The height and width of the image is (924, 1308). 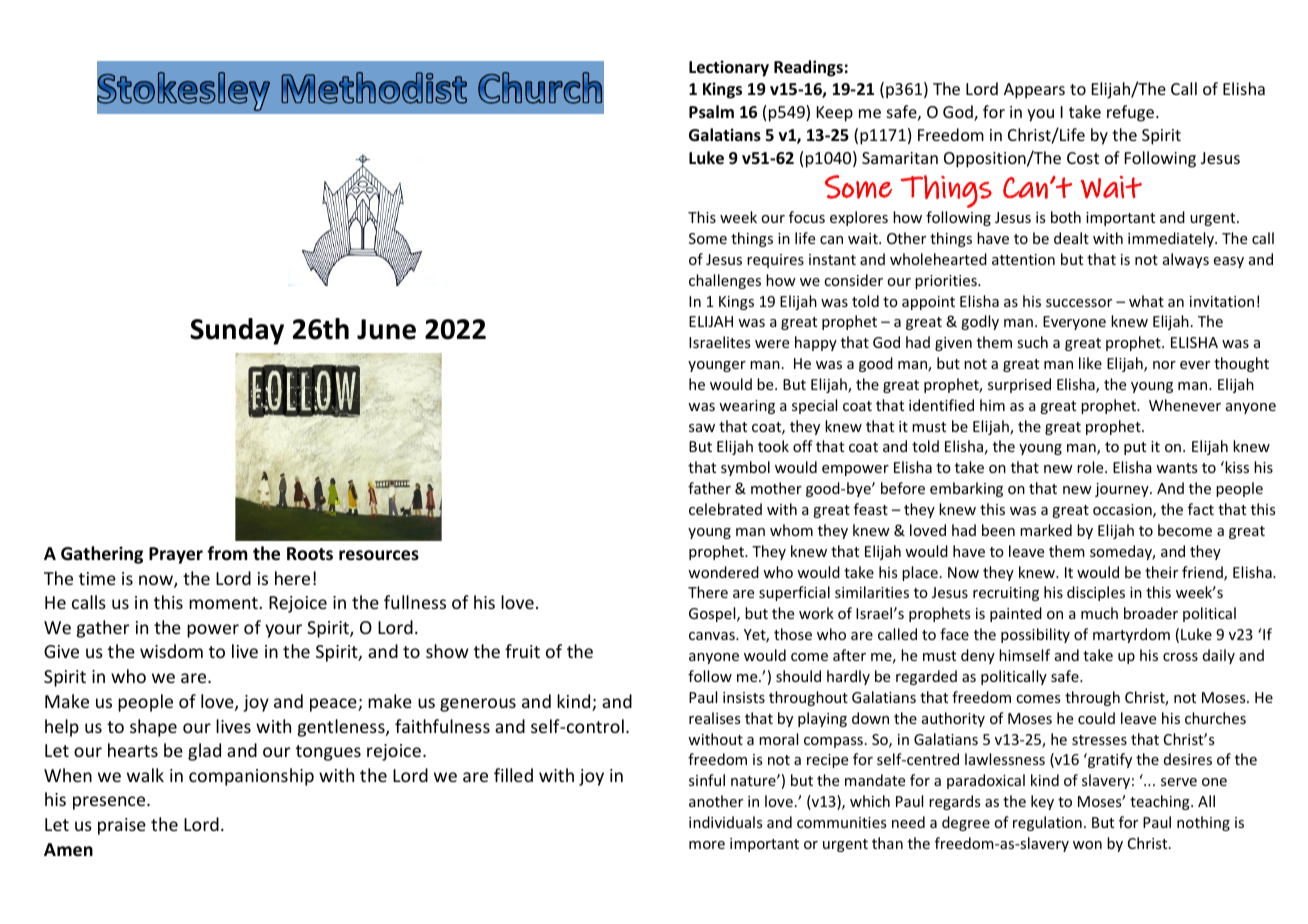 What do you see at coordinates (1034, 91) in the image?
I see `Appears` at bounding box center [1034, 91].
